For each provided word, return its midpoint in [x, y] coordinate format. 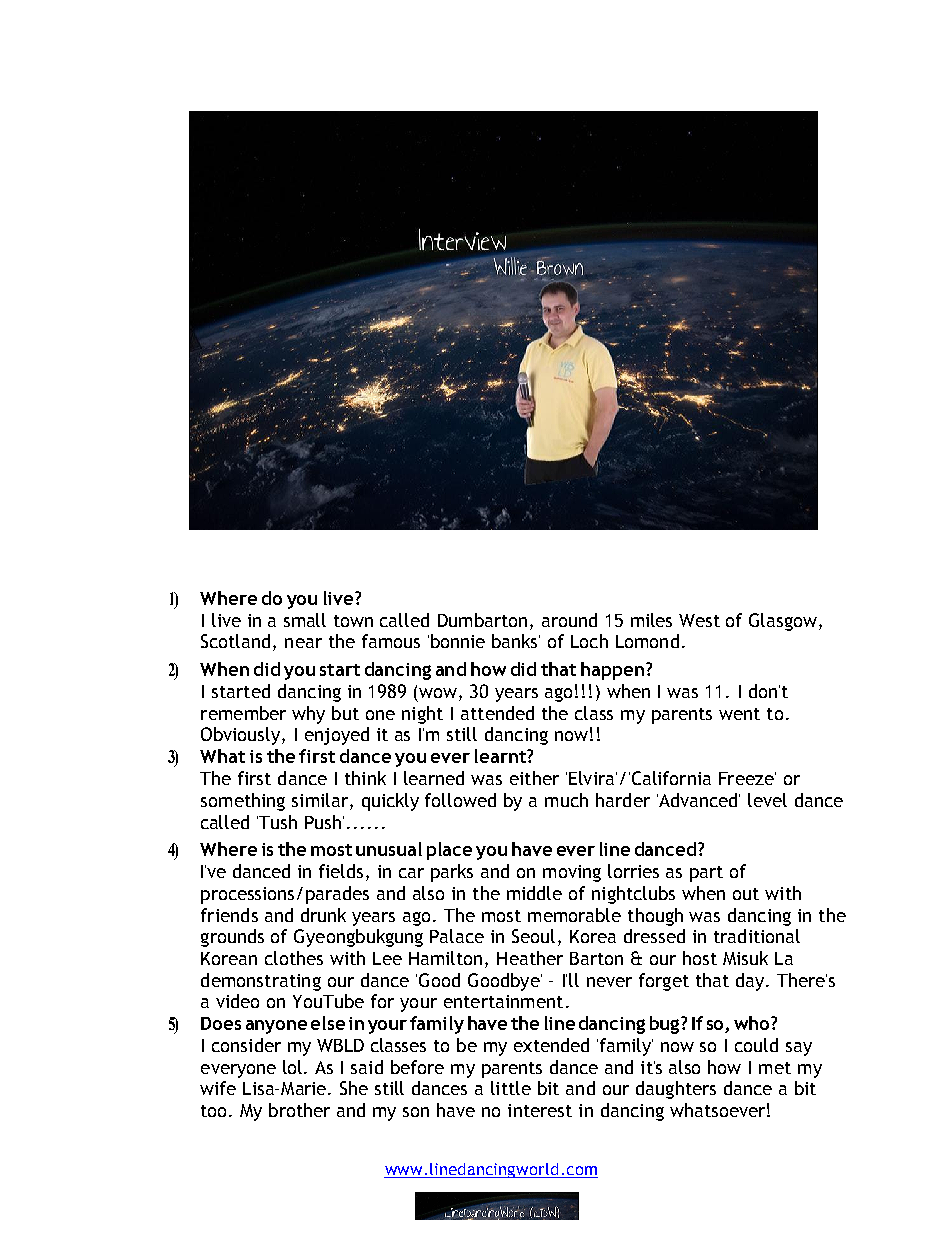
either [534, 778]
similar [321, 800]
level [767, 800]
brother [299, 1110]
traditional [757, 936]
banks [516, 641]
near [303, 643]
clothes [294, 958]
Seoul [533, 936]
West [699, 620]
